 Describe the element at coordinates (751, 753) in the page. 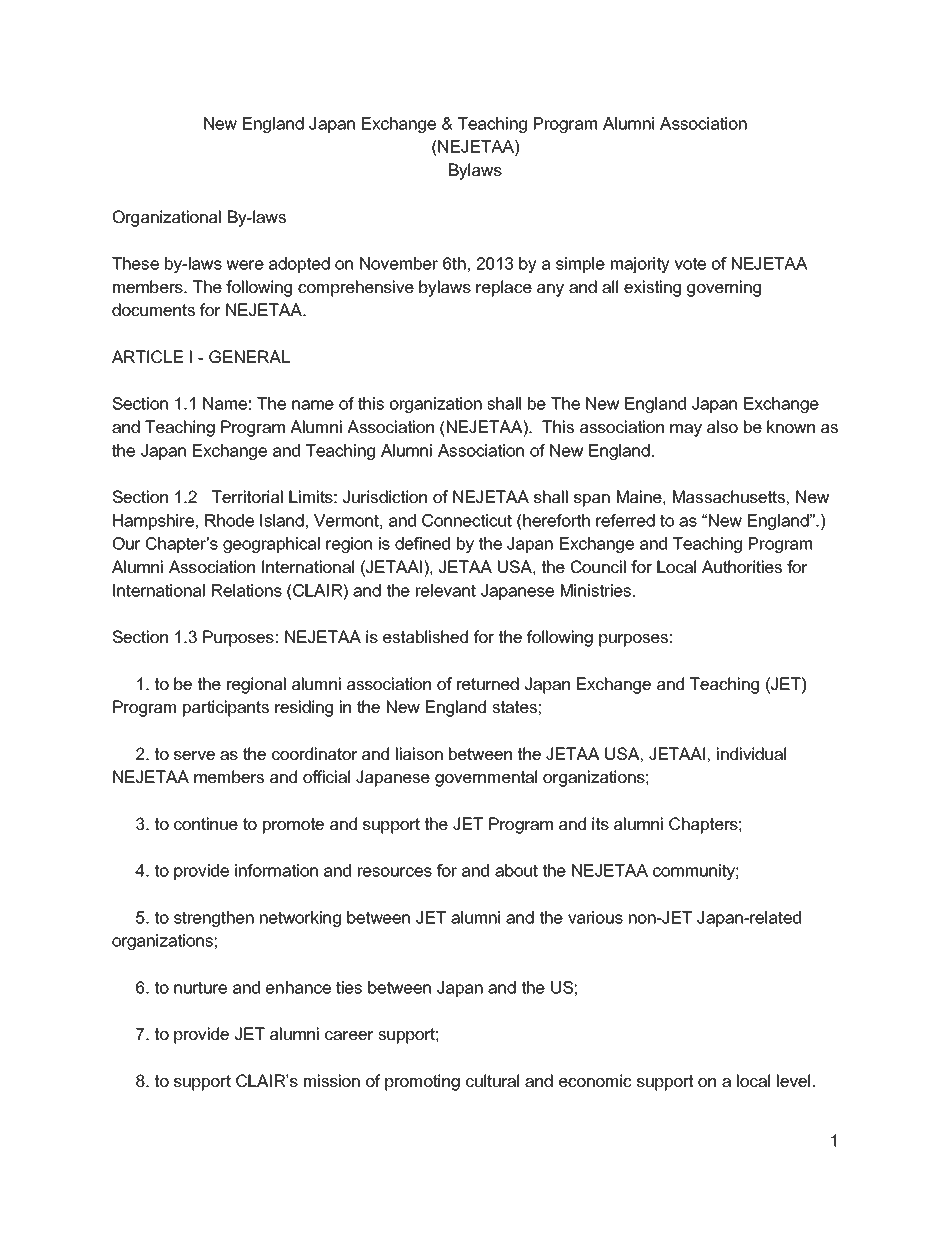

I see `individual` at that location.
